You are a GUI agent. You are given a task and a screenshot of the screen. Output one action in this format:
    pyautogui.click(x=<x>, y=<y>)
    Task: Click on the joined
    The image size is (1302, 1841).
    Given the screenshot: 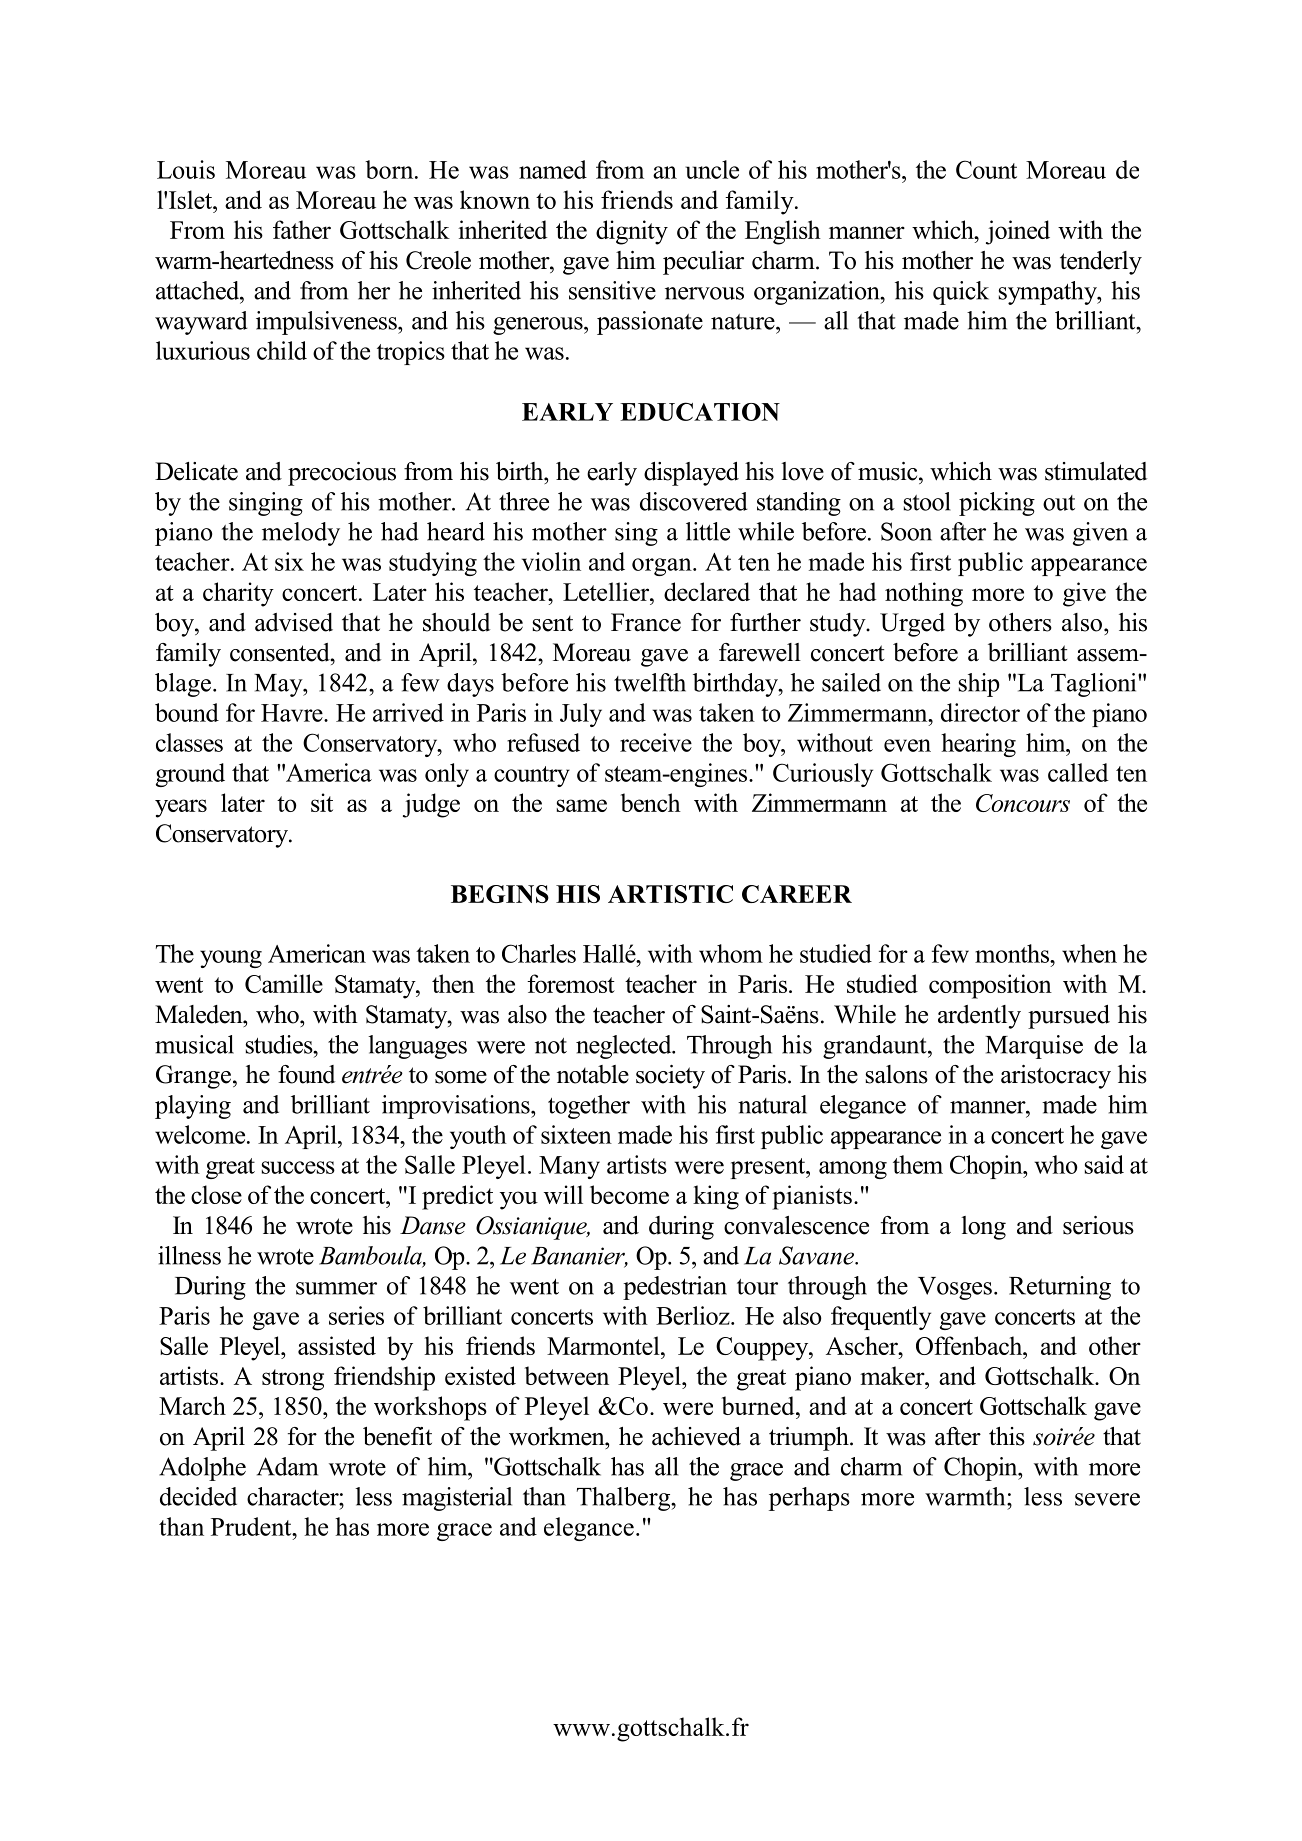 What is the action you would take?
    pyautogui.click(x=1018, y=232)
